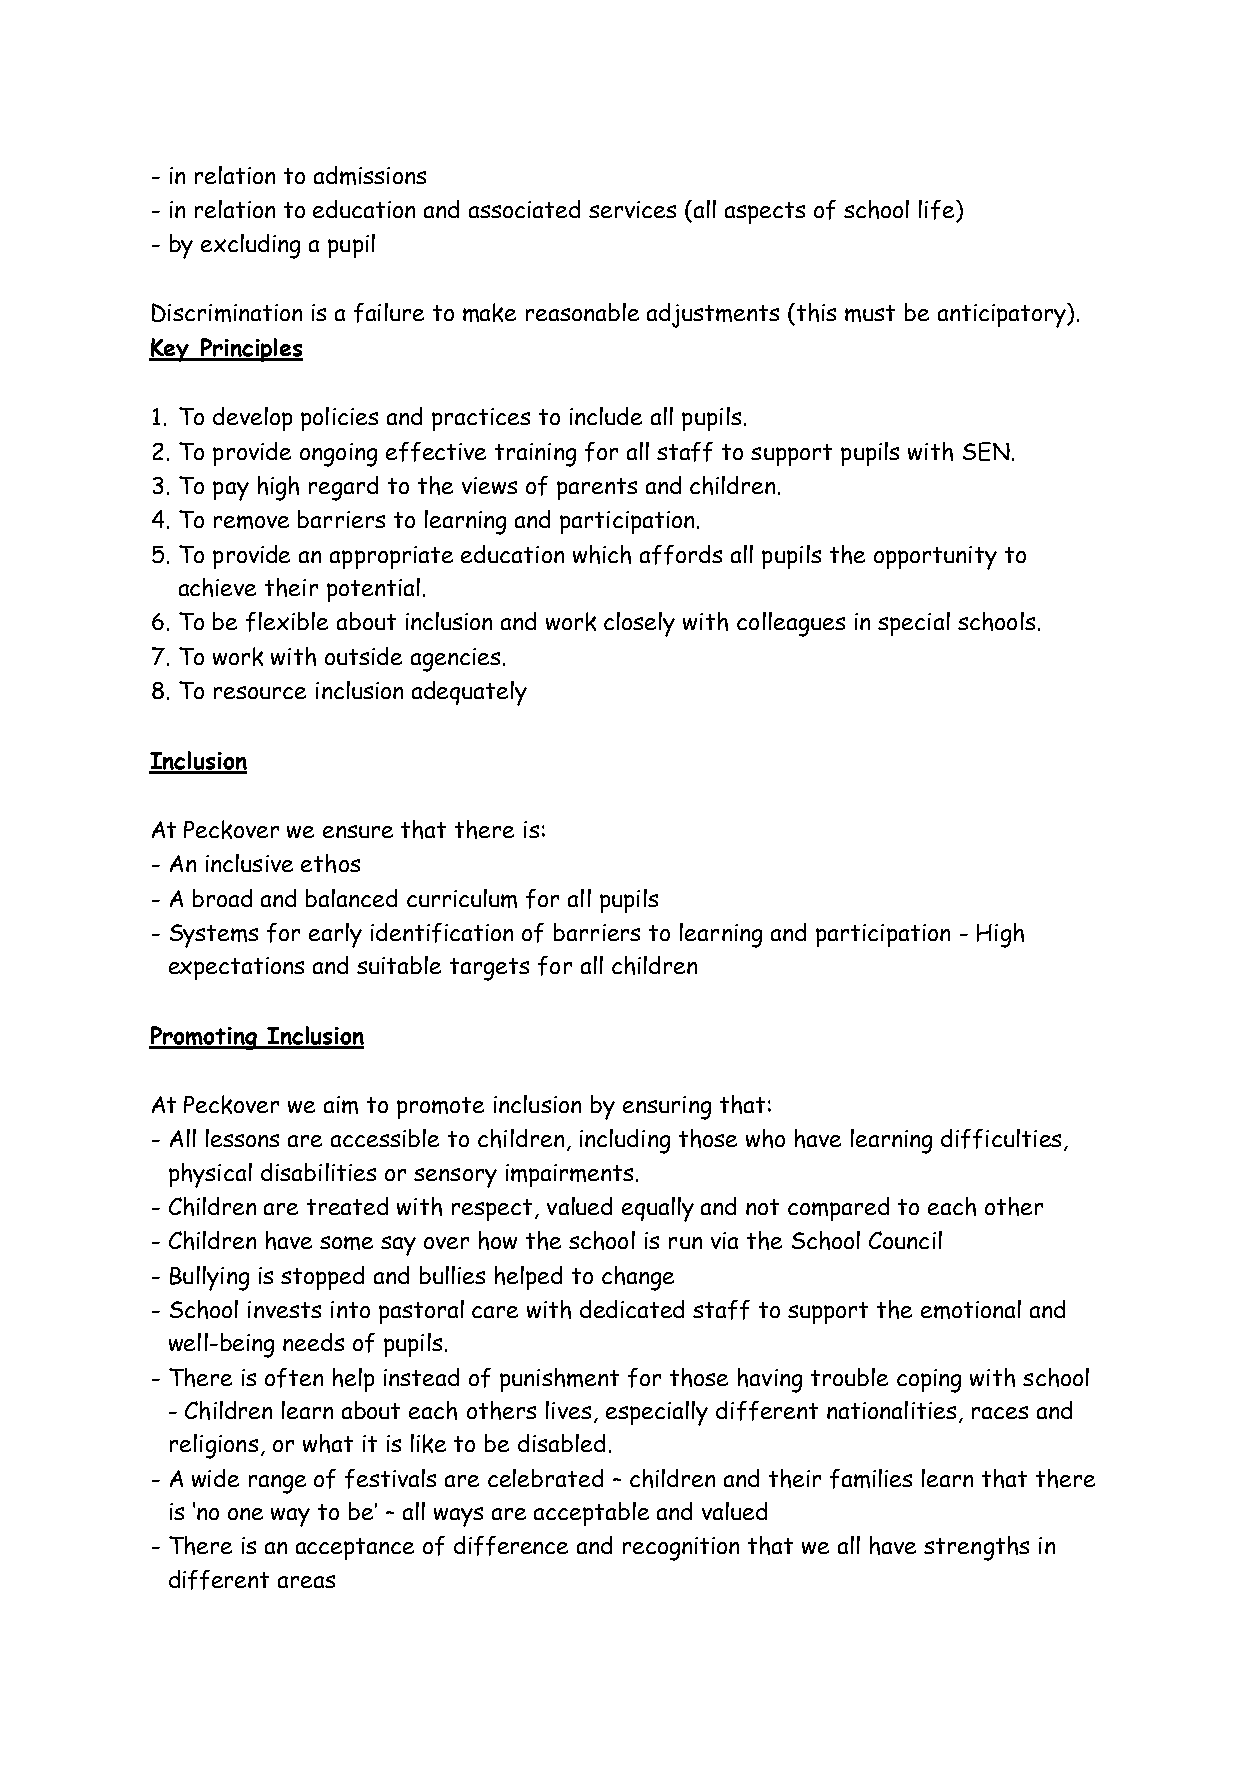  What do you see at coordinates (938, 211) in the screenshot?
I see `life` at bounding box center [938, 211].
